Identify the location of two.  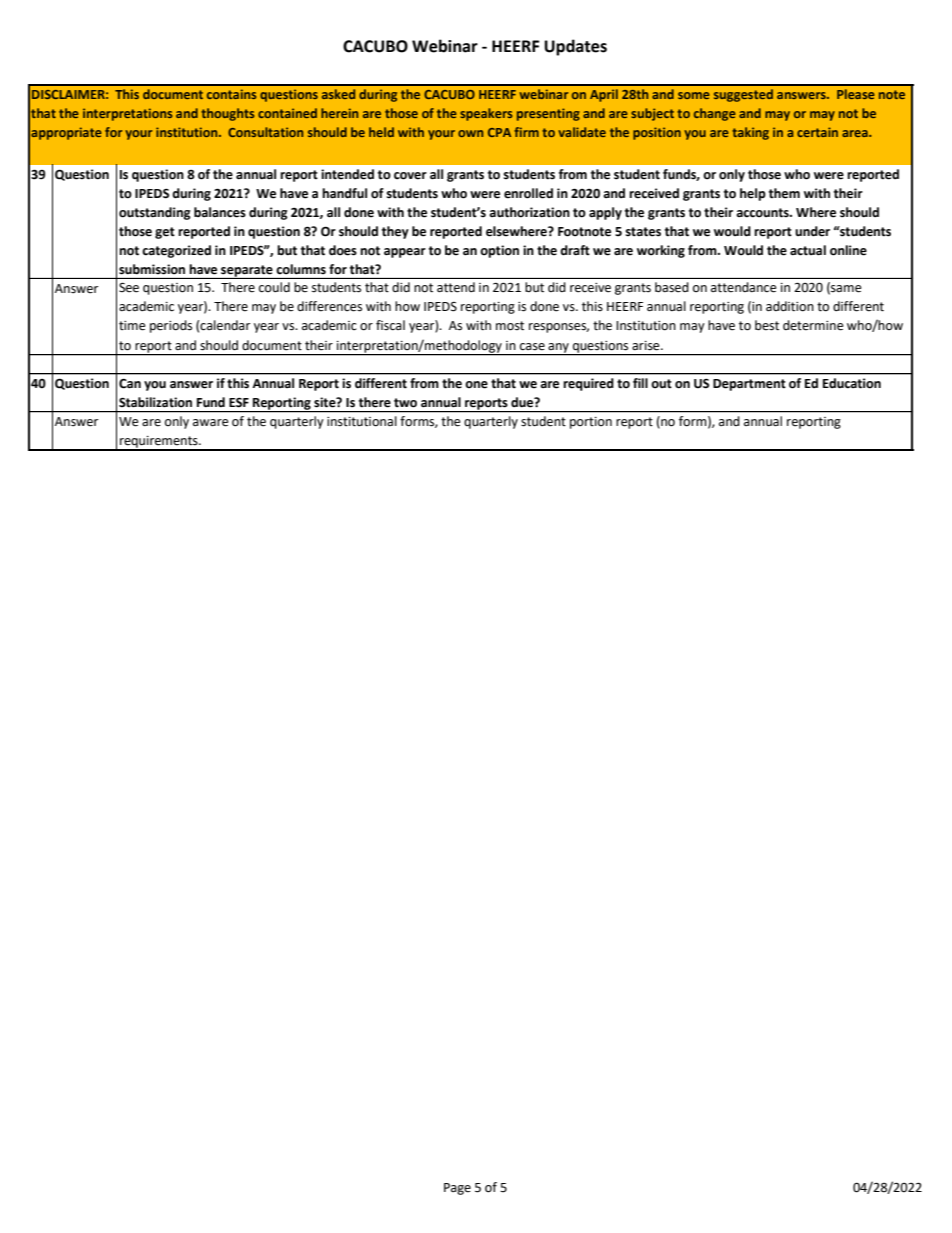
(405, 403).
